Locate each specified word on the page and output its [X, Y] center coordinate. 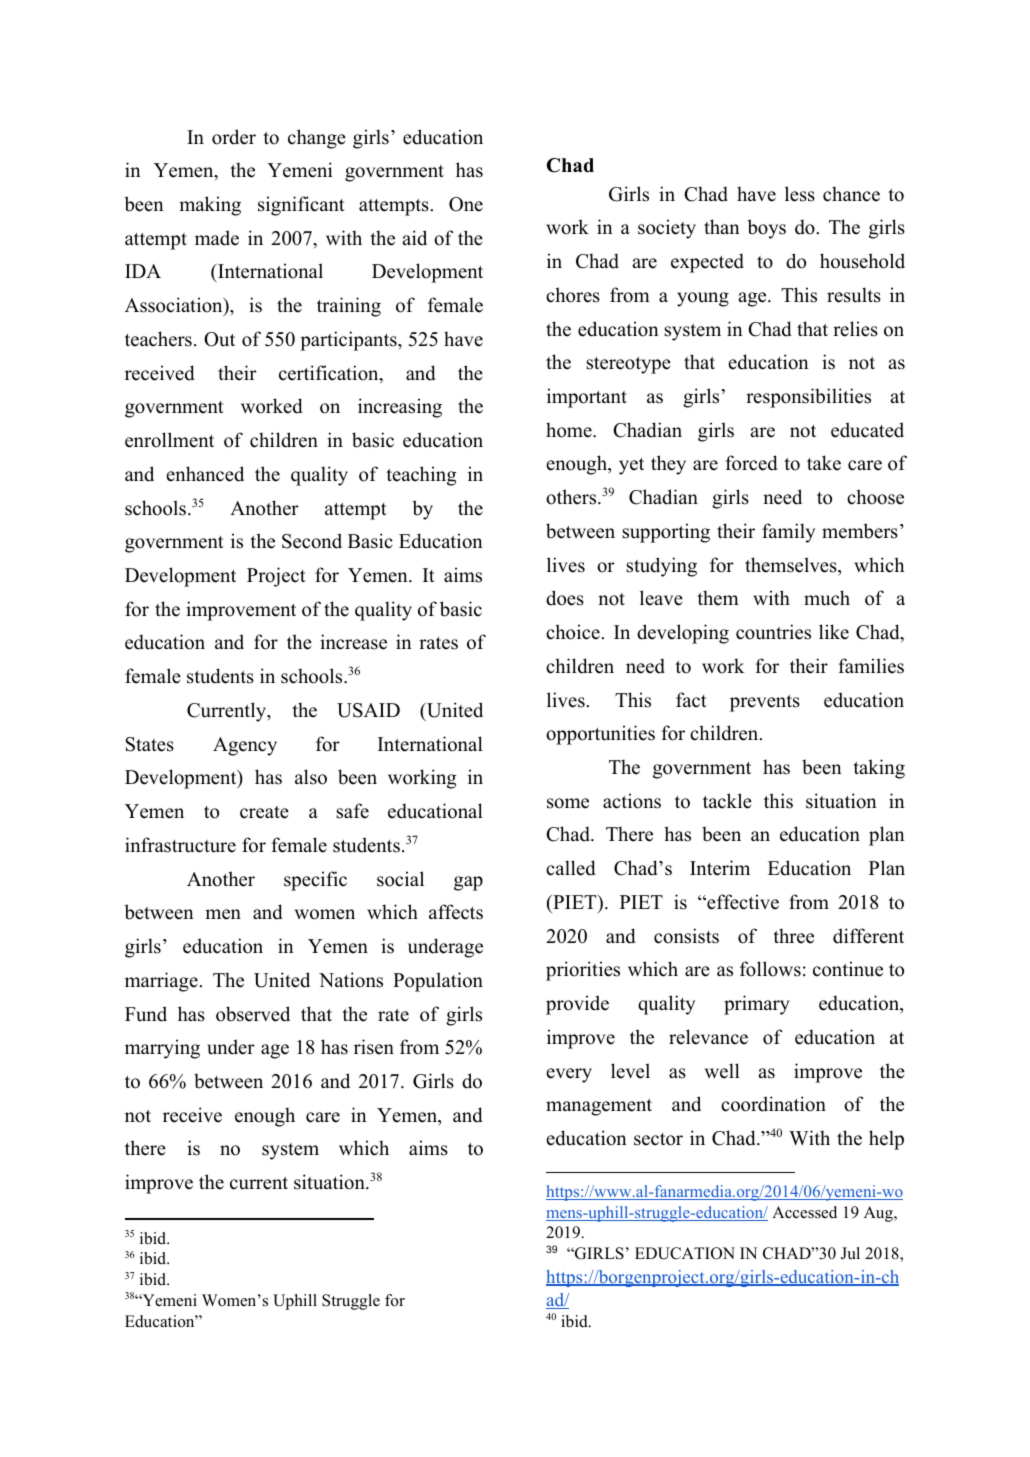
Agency [245, 746]
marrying [162, 1049]
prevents [765, 703]
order [234, 137]
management [599, 1107]
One [466, 204]
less [800, 194]
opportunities [600, 735]
